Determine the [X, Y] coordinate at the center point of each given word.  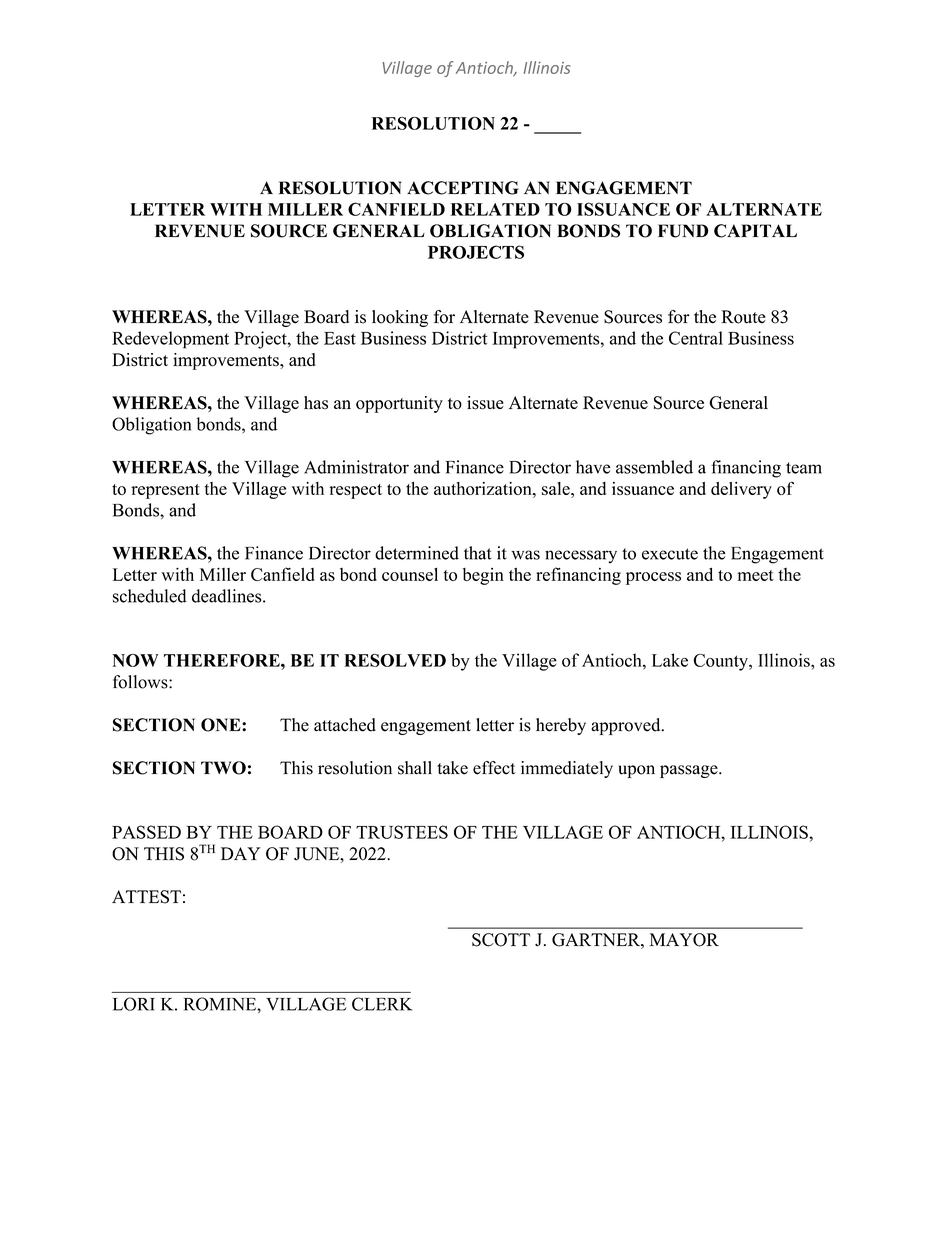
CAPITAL [755, 231]
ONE [222, 725]
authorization [484, 488]
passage [690, 771]
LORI [134, 1004]
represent [165, 491]
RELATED [495, 209]
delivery [741, 490]
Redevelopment [170, 340]
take [452, 768]
